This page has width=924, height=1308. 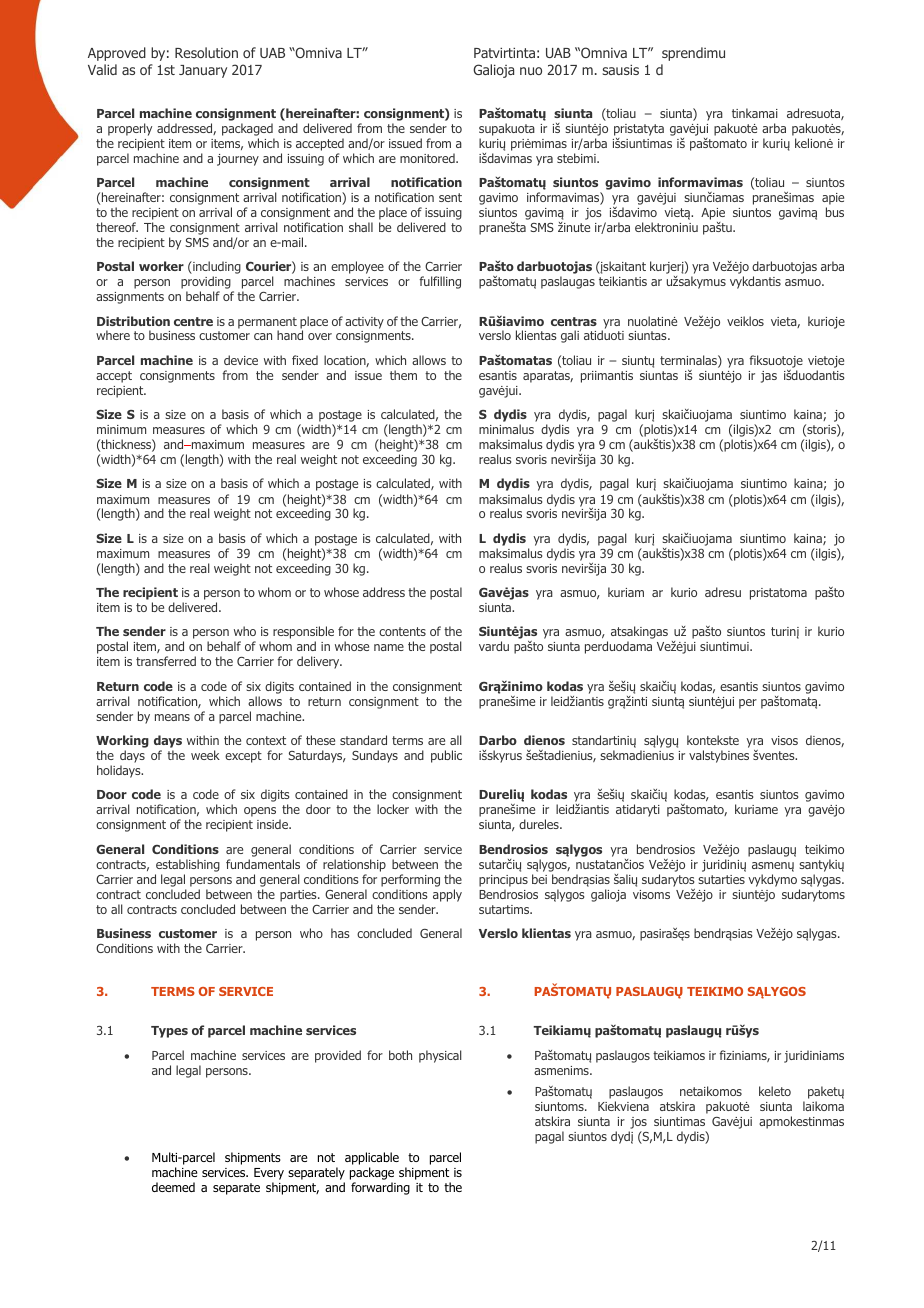 I want to click on transferred, so click(x=166, y=661).
